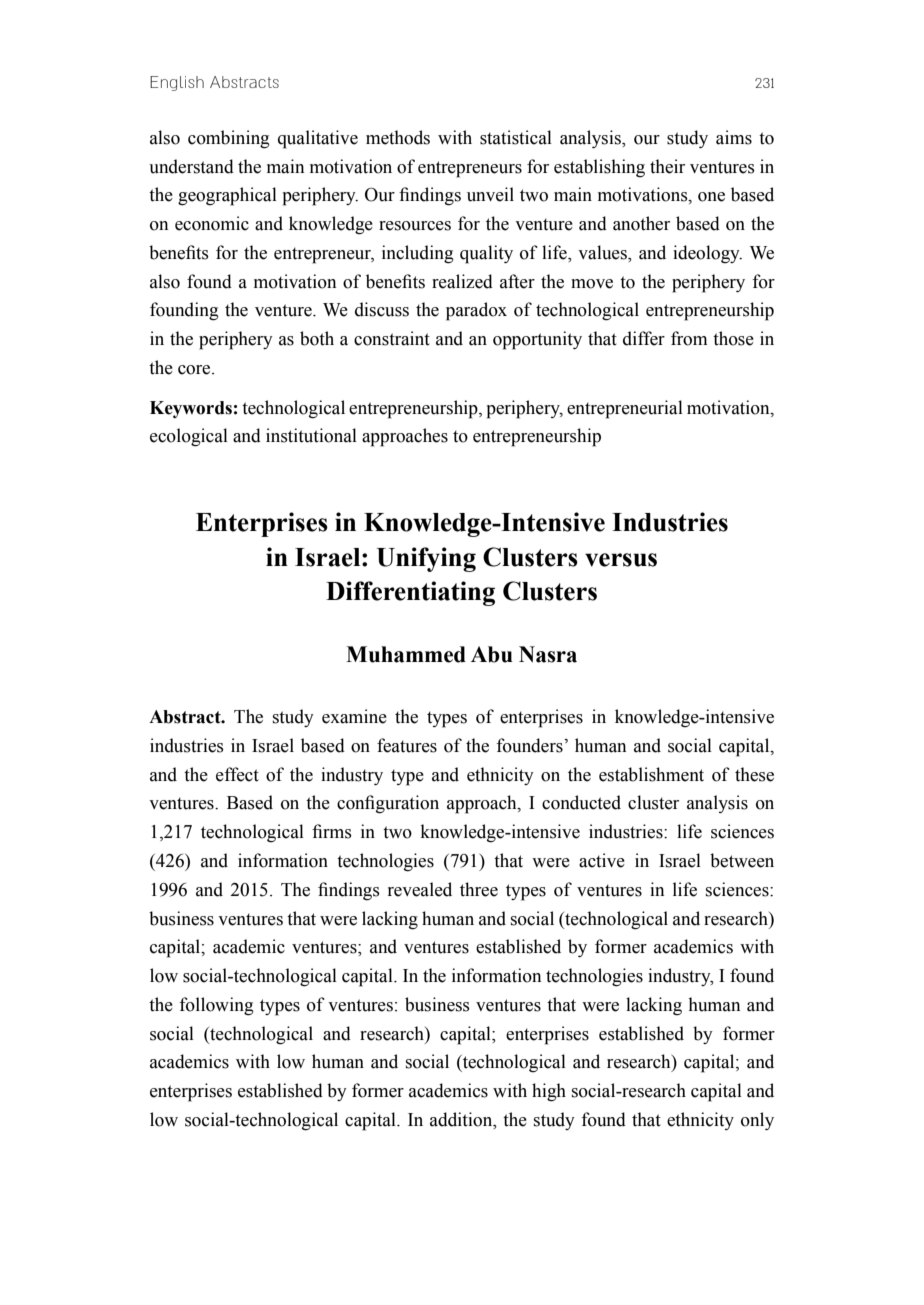 The height and width of the document is (1305, 924). I want to click on between, so click(742, 860).
